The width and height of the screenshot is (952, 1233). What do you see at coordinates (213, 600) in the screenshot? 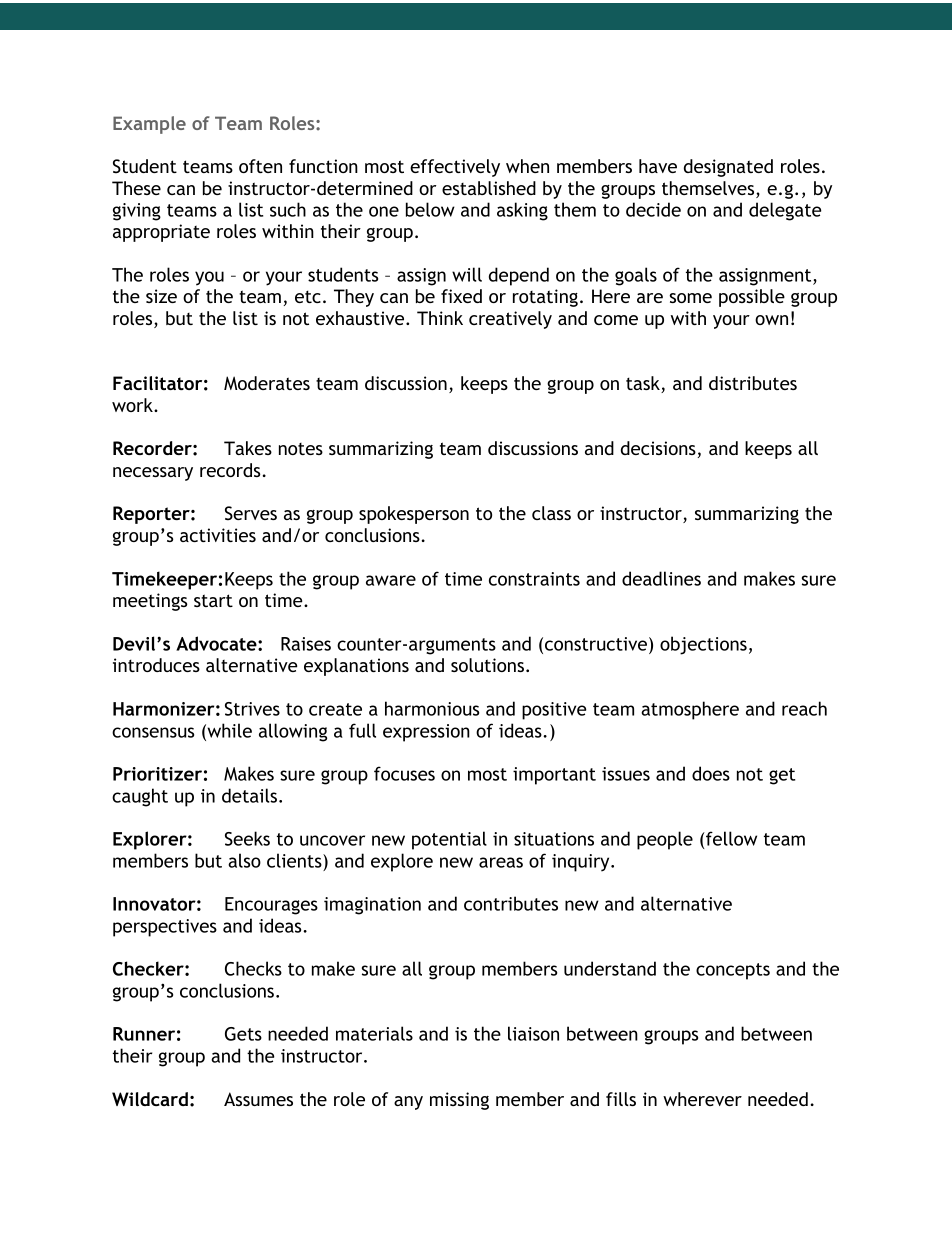
I see `start` at bounding box center [213, 600].
